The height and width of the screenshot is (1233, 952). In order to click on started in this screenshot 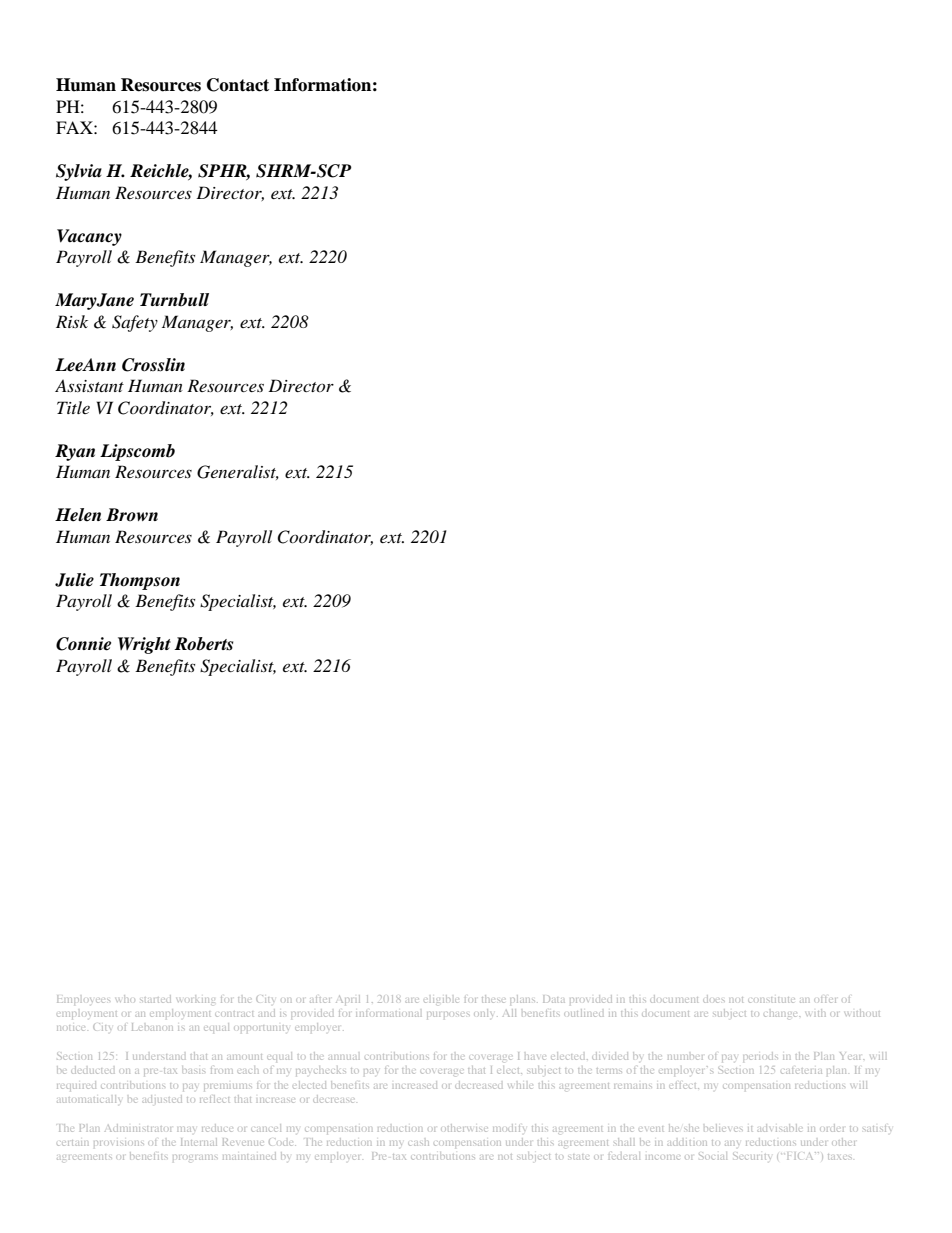, I will do `click(155, 999)`.
